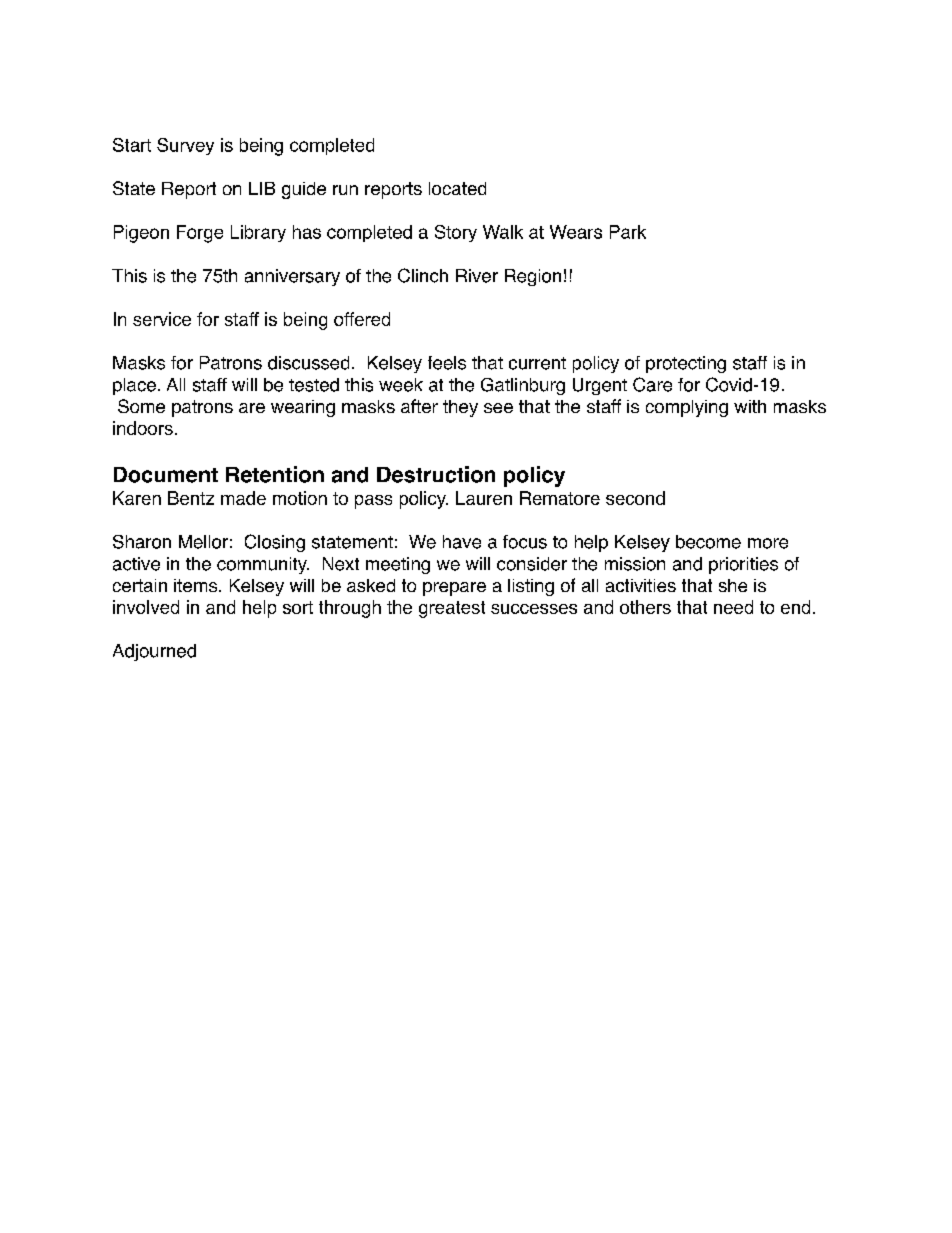 The width and height of the screenshot is (952, 1233). Describe the element at coordinates (197, 585) in the screenshot. I see `items` at that location.
